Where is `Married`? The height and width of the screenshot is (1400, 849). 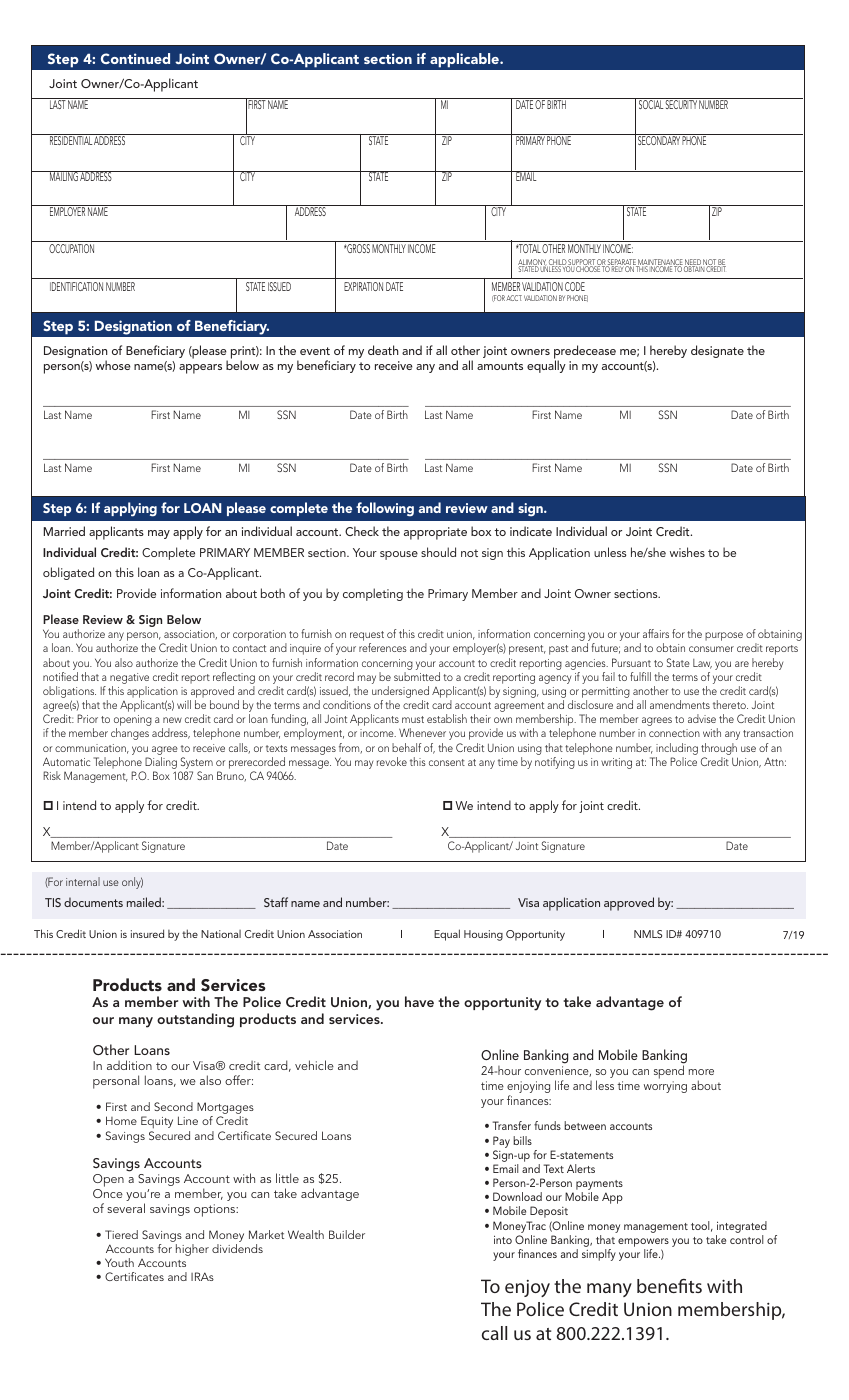
Married is located at coordinates (64, 531).
